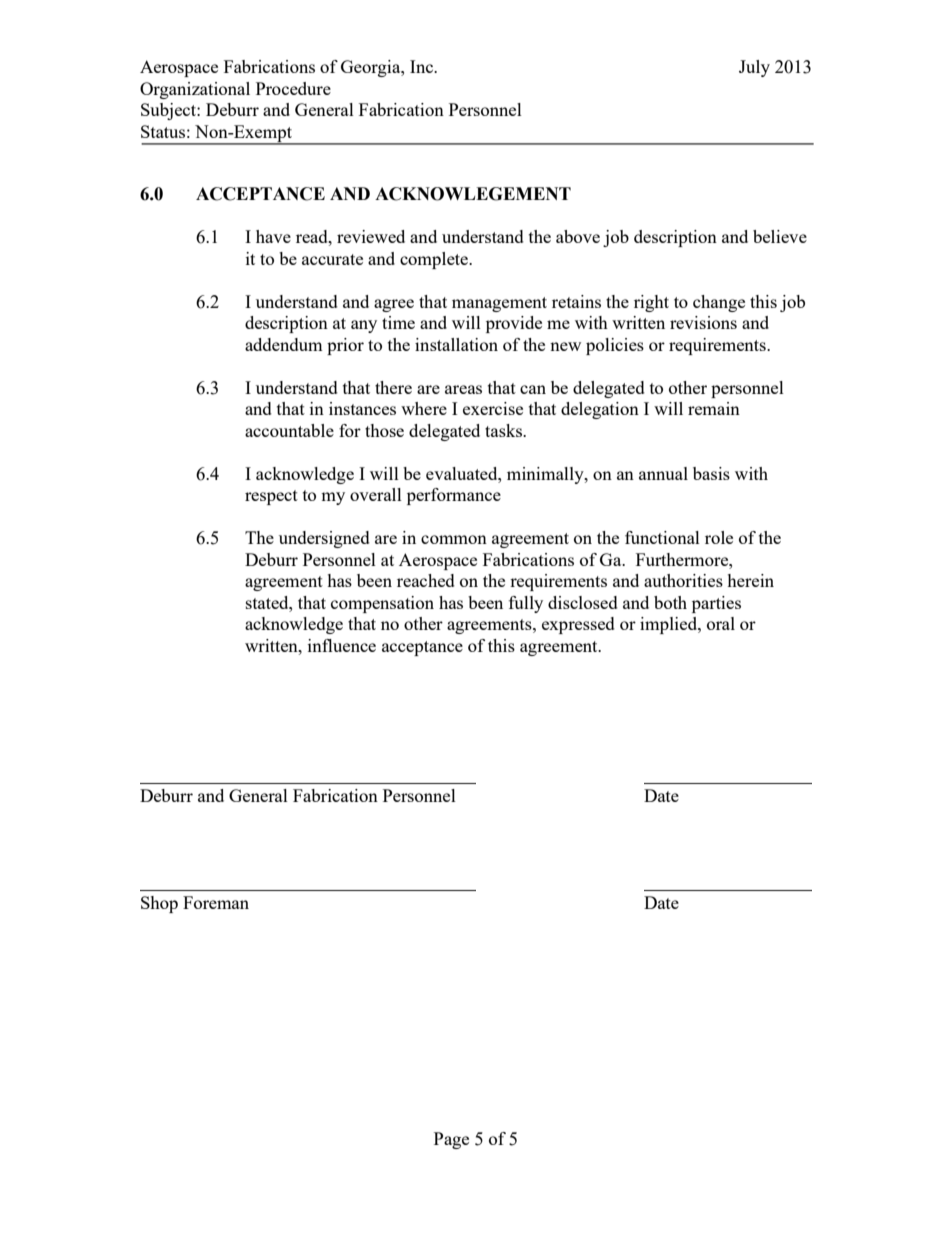 The image size is (952, 1233). What do you see at coordinates (159, 904) in the screenshot?
I see `Shop` at bounding box center [159, 904].
